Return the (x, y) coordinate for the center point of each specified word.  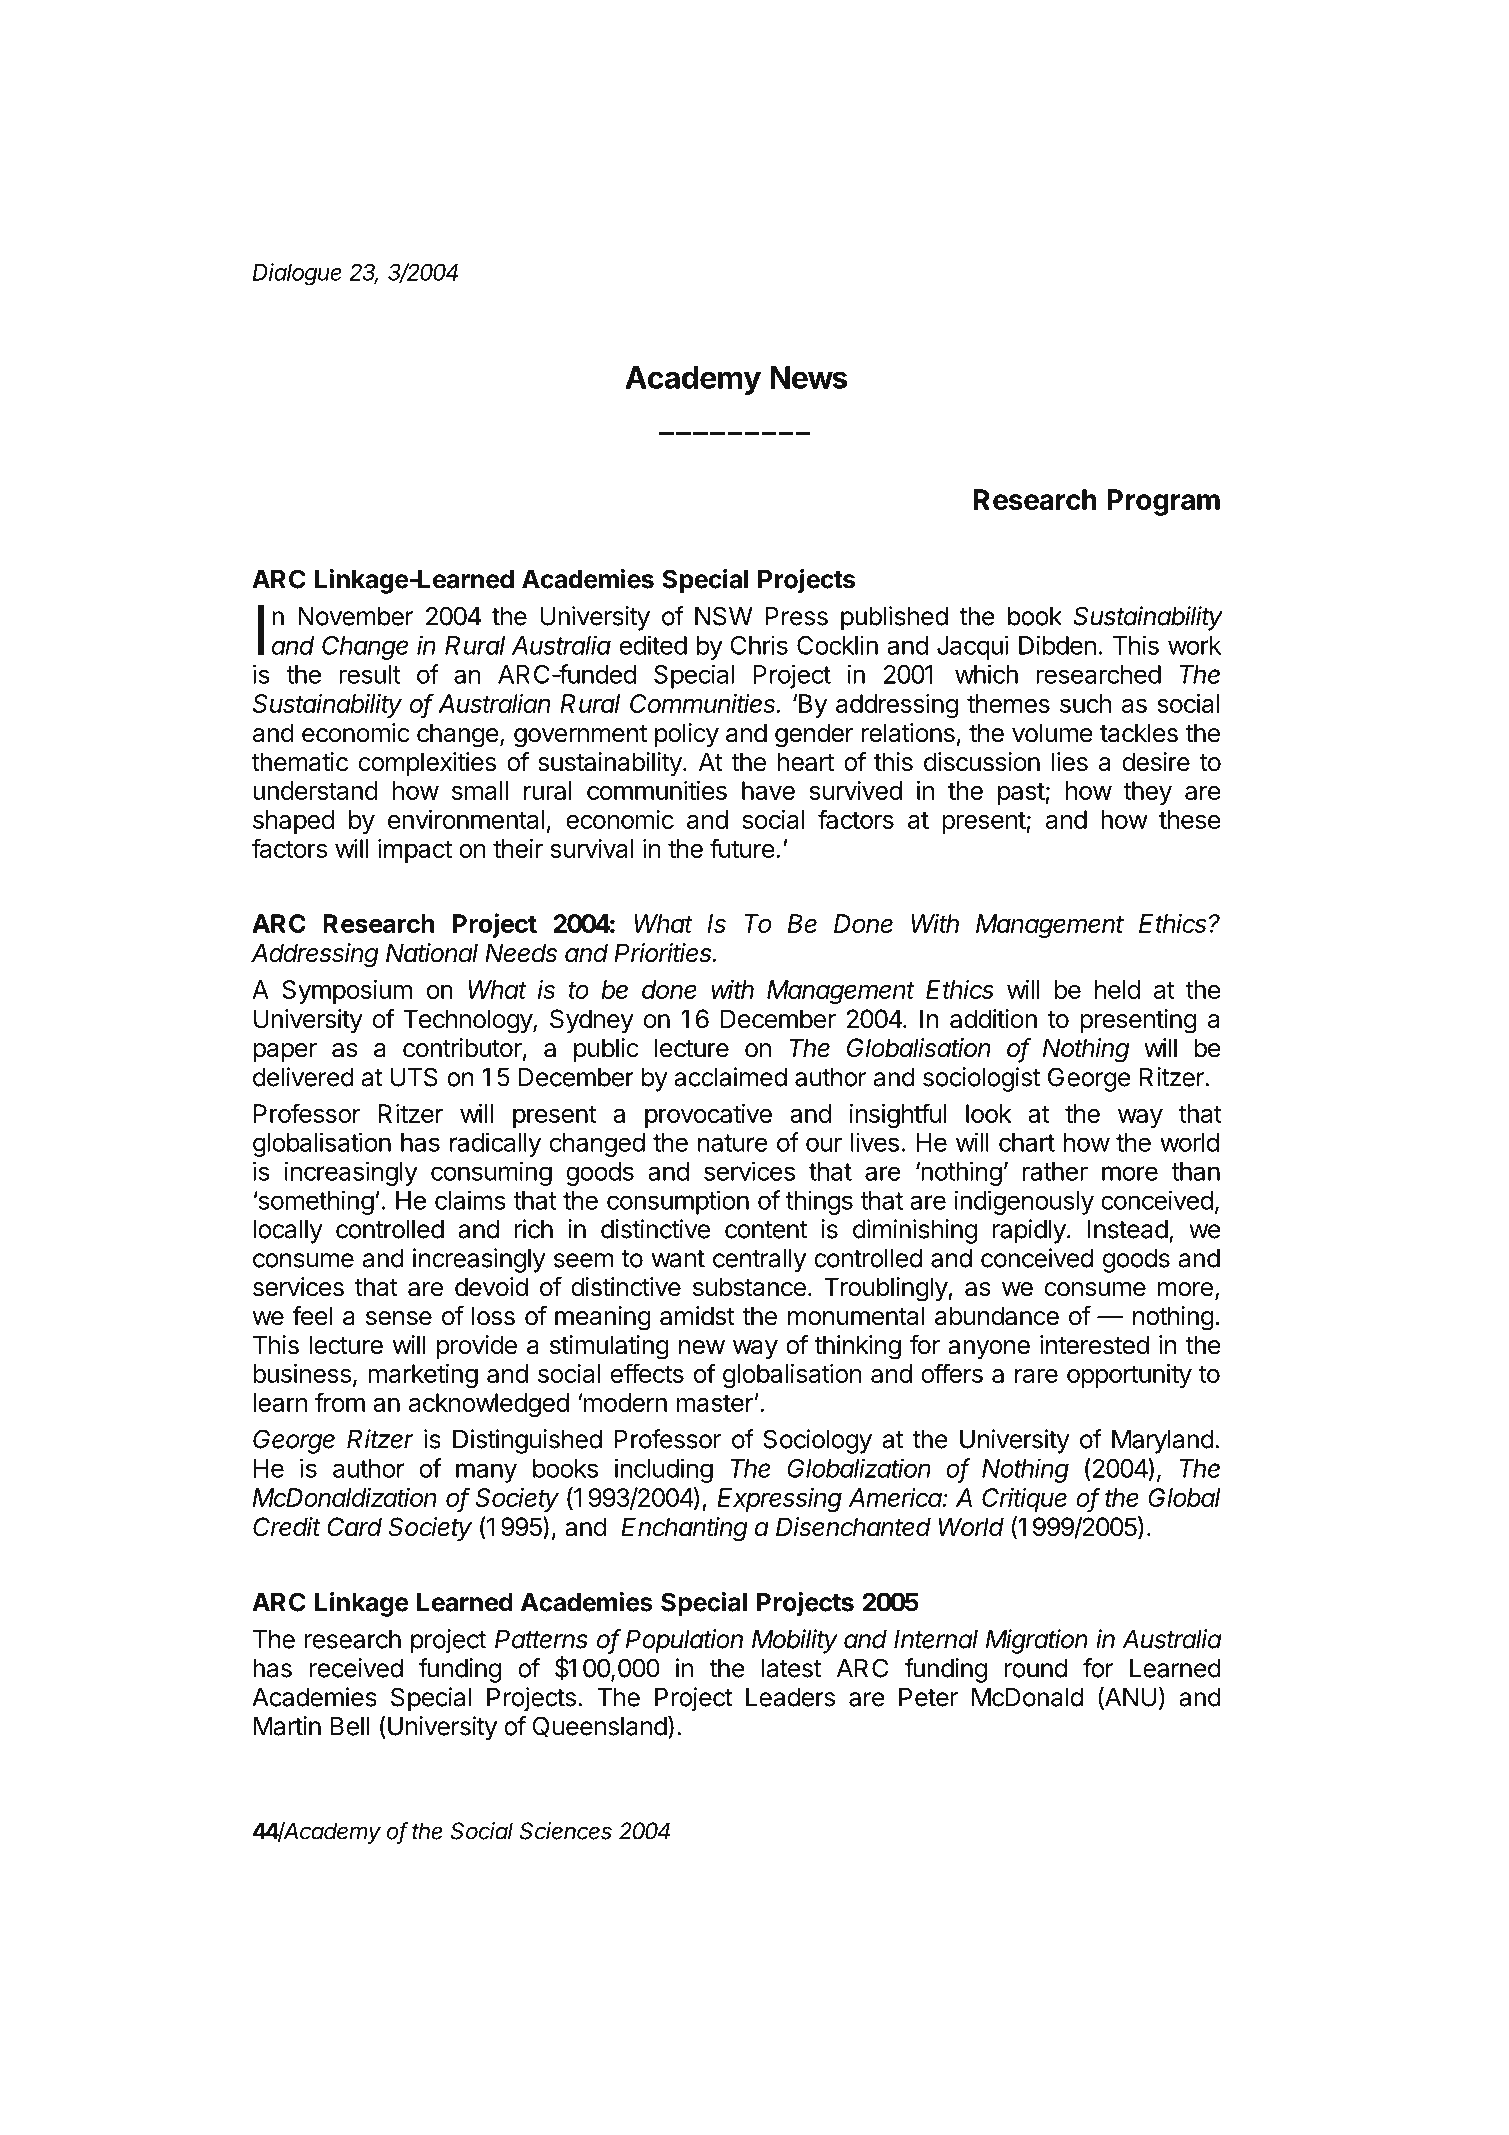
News (808, 377)
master (715, 1403)
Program (1163, 502)
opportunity (1129, 1376)
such (1085, 703)
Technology (468, 1021)
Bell (349, 1726)
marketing (423, 1376)
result (369, 674)
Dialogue (297, 274)
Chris (759, 645)
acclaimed (730, 1077)
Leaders (790, 1697)
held (1117, 989)
